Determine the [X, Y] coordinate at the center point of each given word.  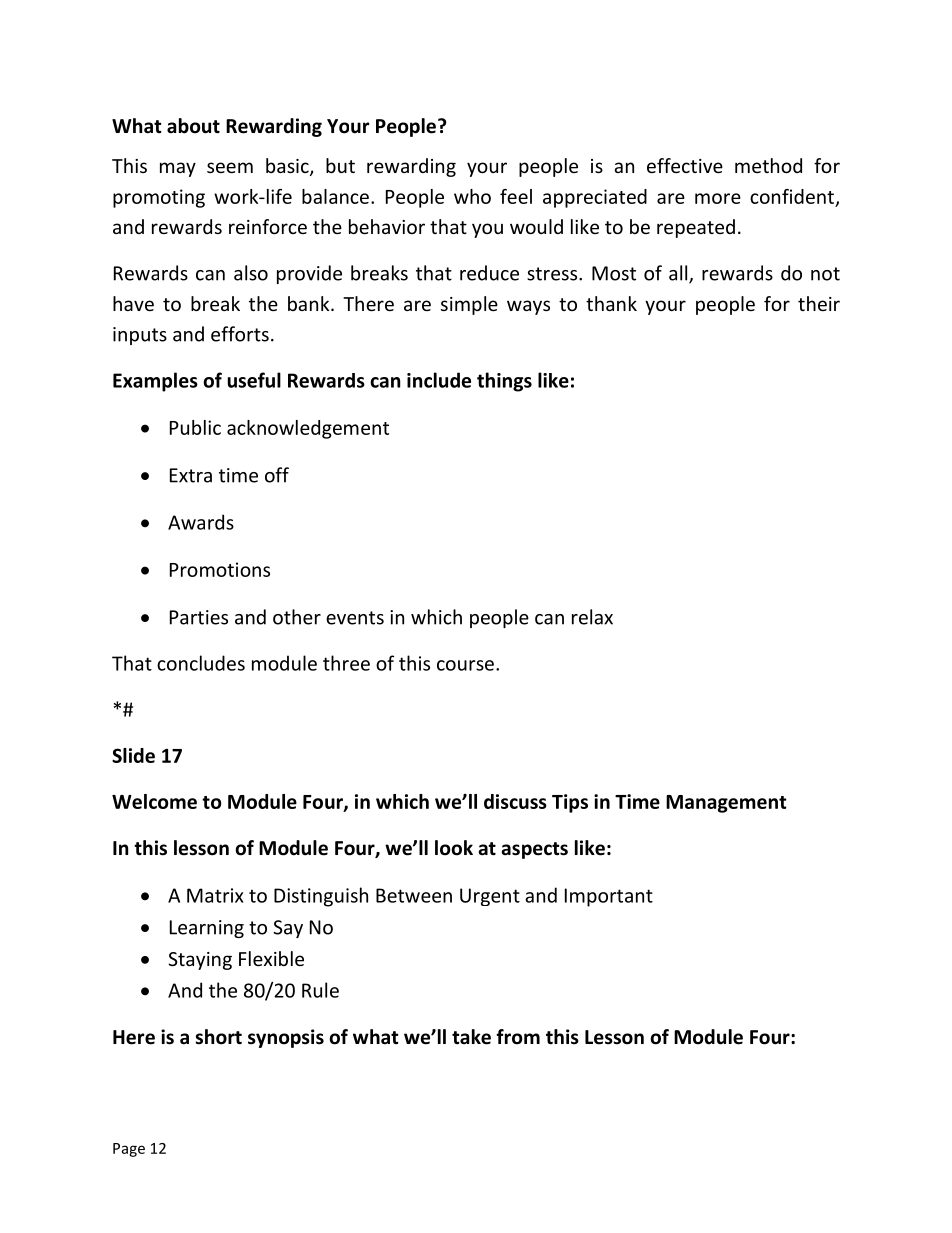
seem [230, 167]
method [768, 165]
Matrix [215, 895]
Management [726, 804]
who [472, 196]
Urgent [490, 897]
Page [129, 1150]
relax [592, 617]
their [819, 303]
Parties [199, 617]
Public [195, 427]
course [465, 665]
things [504, 382]
